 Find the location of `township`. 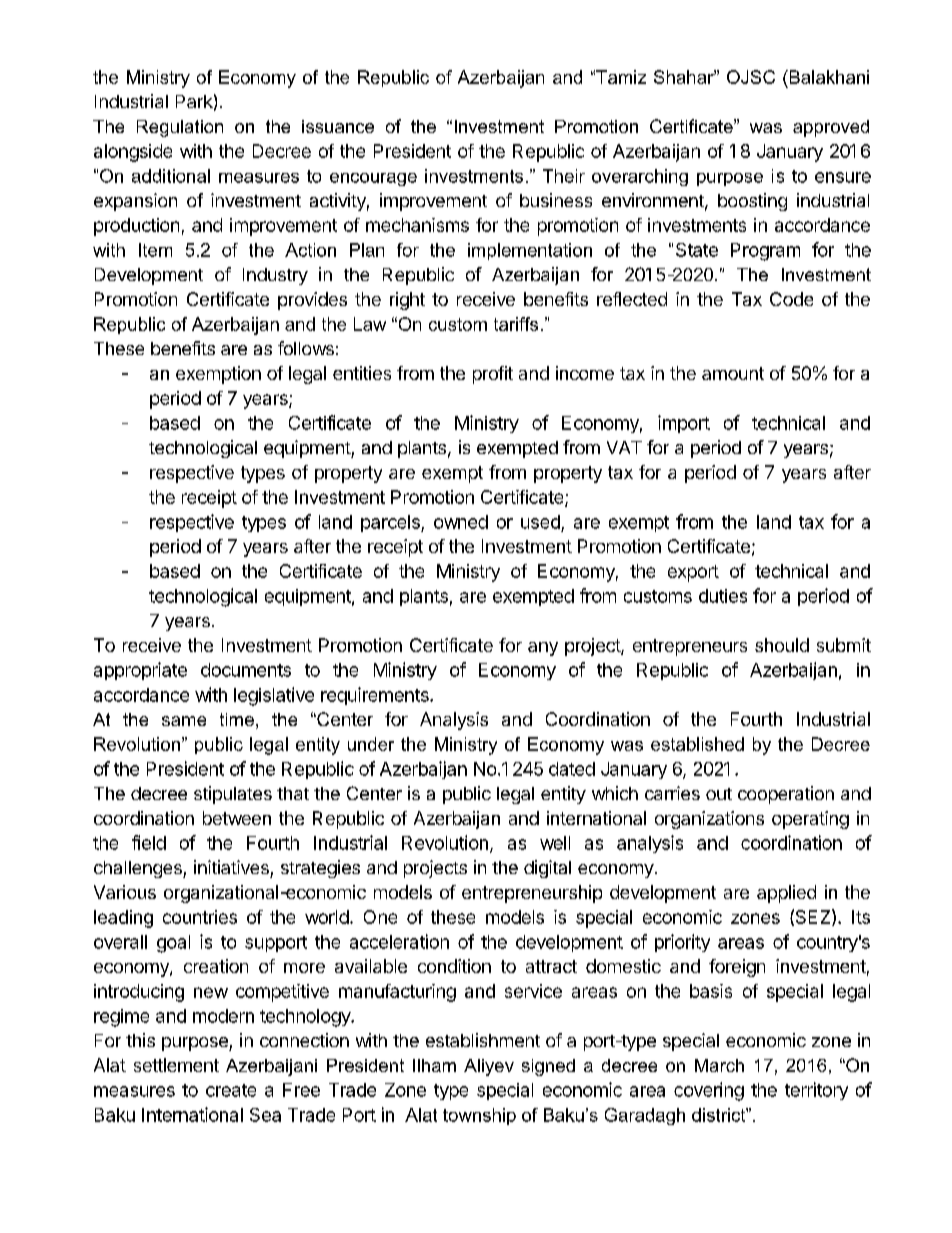

township is located at coordinates (479, 1116).
